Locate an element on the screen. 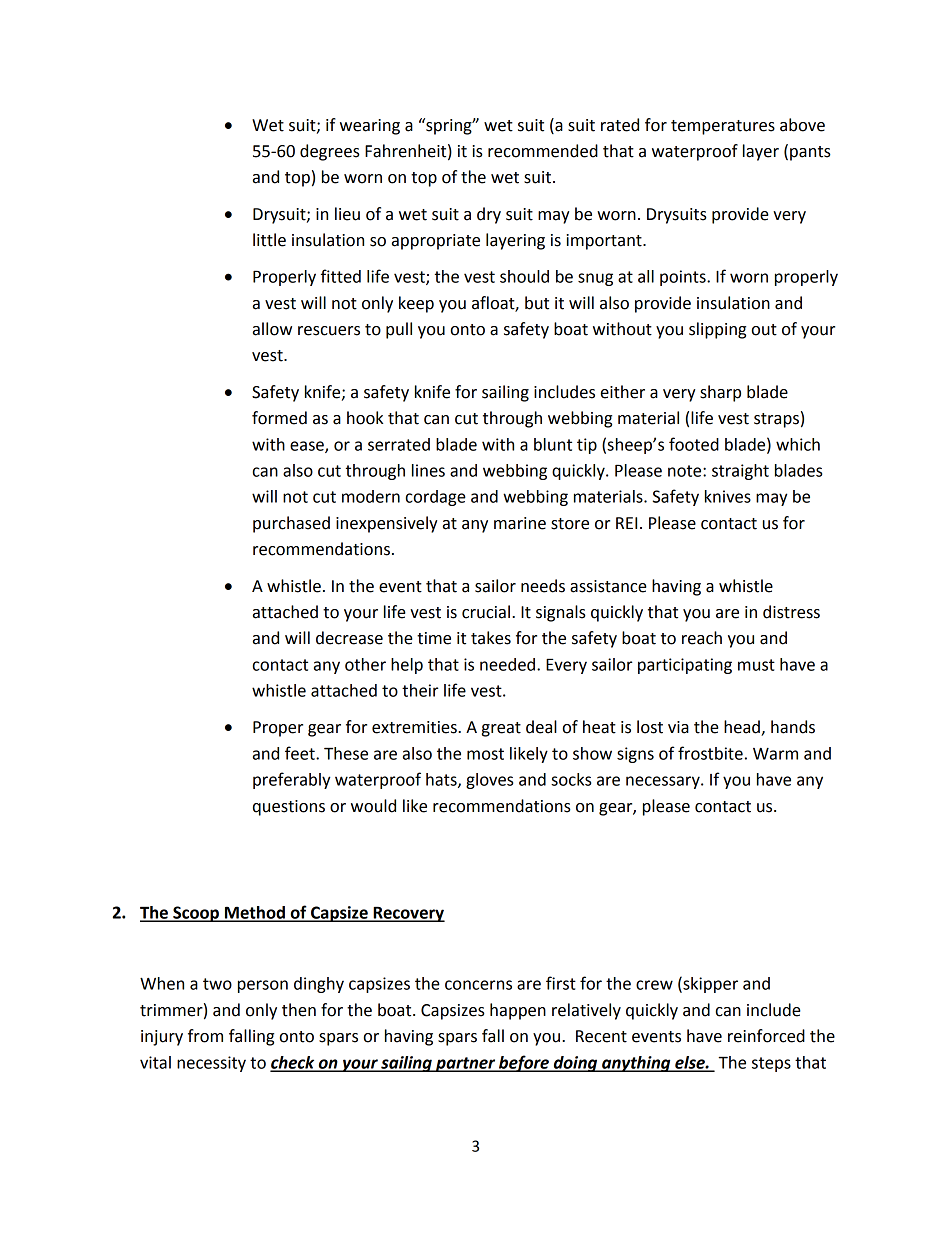 This screenshot has width=952, height=1233. Warm is located at coordinates (775, 754).
